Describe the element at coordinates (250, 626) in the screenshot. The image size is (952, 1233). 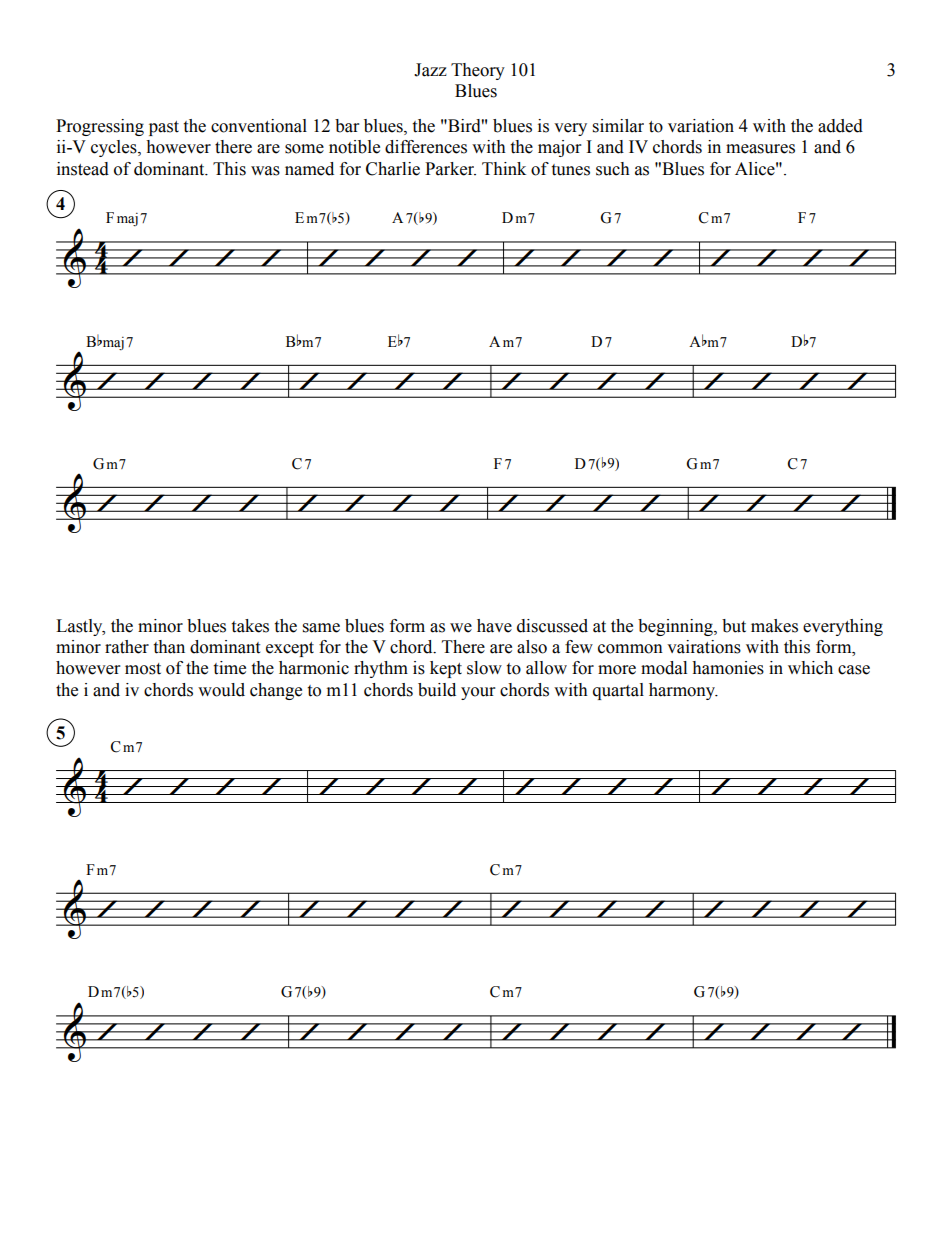
I see `takes` at that location.
